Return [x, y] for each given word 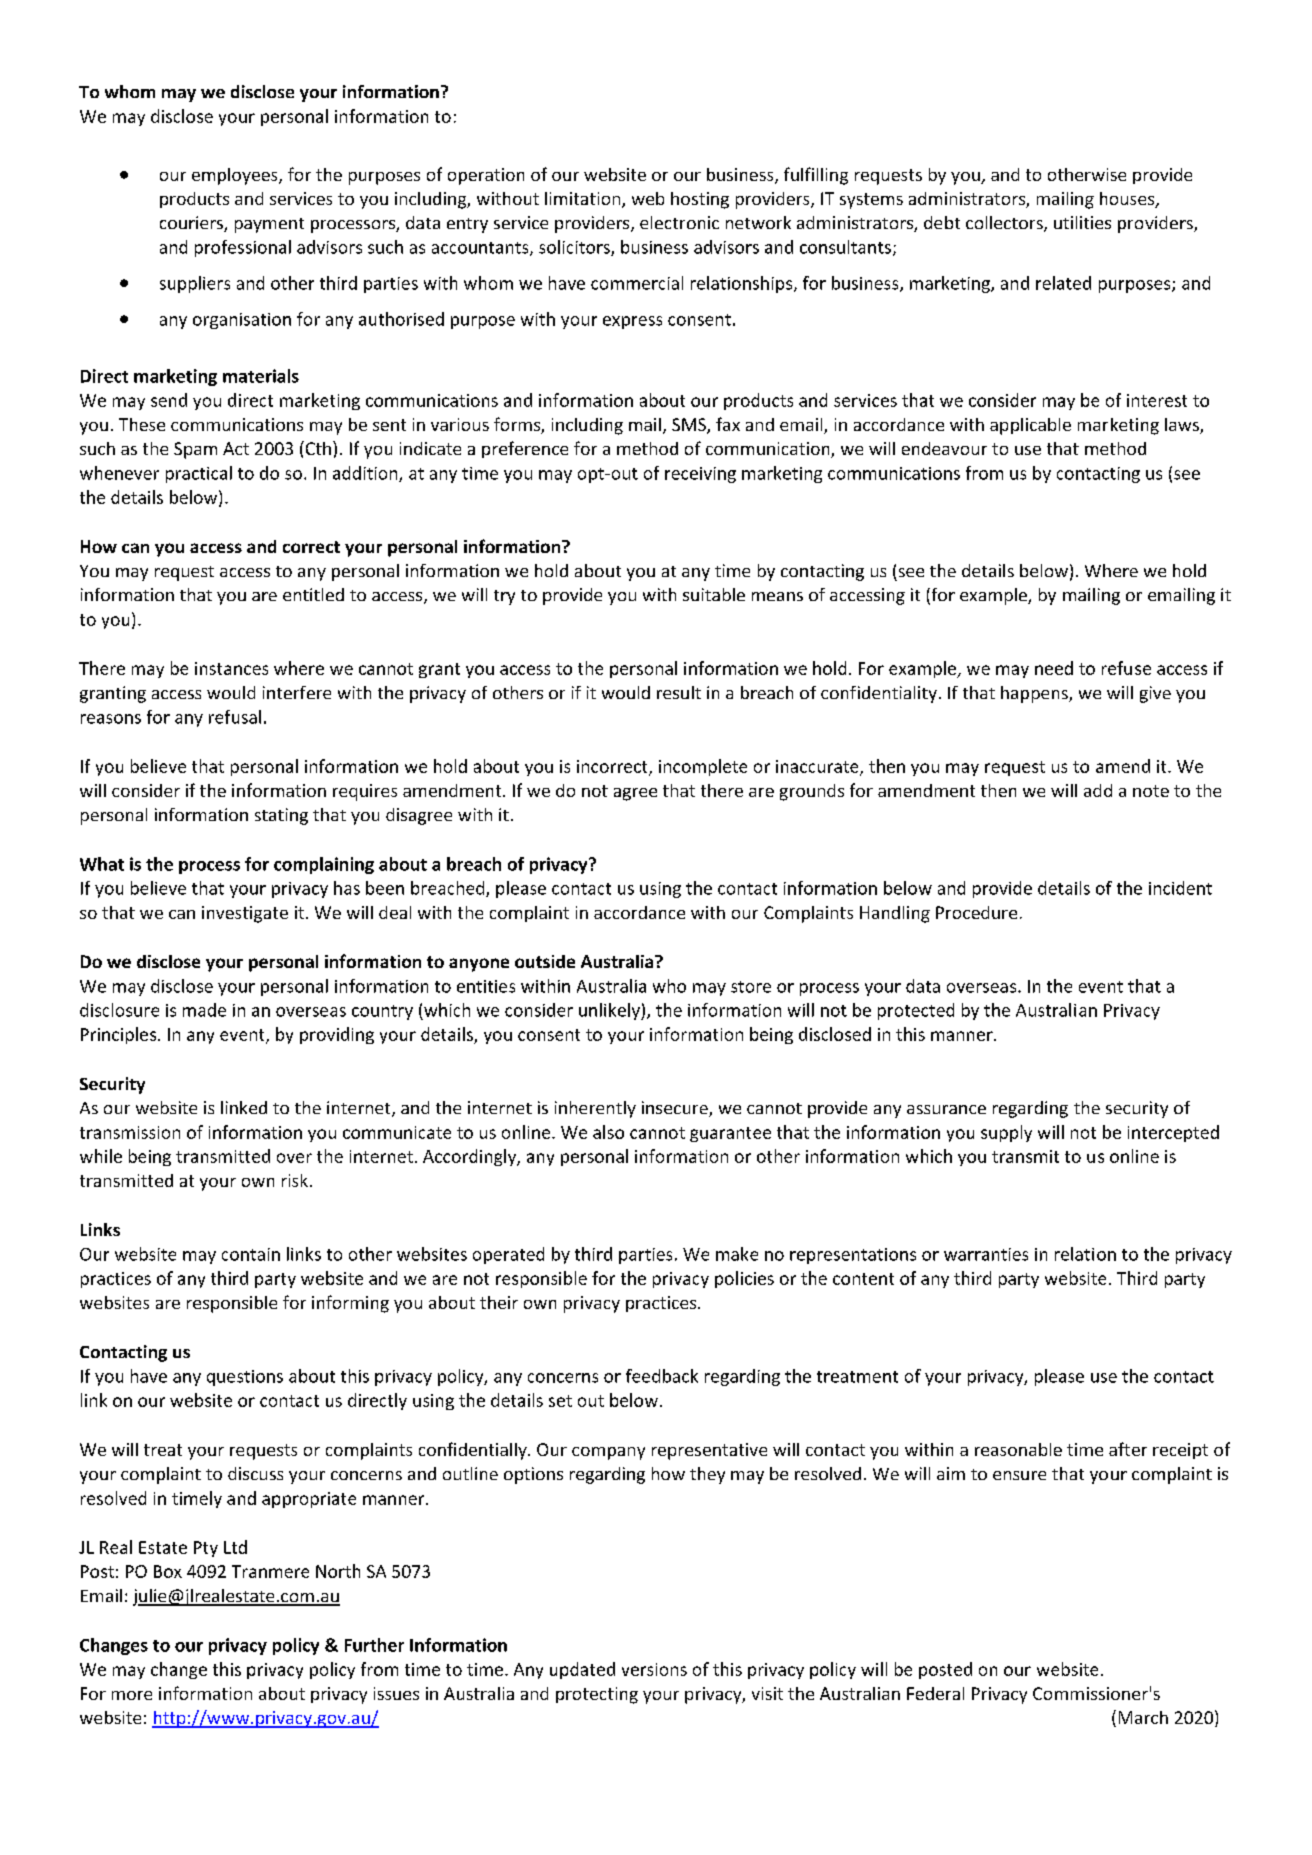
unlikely [610, 1011]
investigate [245, 914]
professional [243, 248]
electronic [679, 222]
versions [654, 1669]
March [1143, 1717]
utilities [1082, 222]
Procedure [976, 912]
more [132, 1695]
